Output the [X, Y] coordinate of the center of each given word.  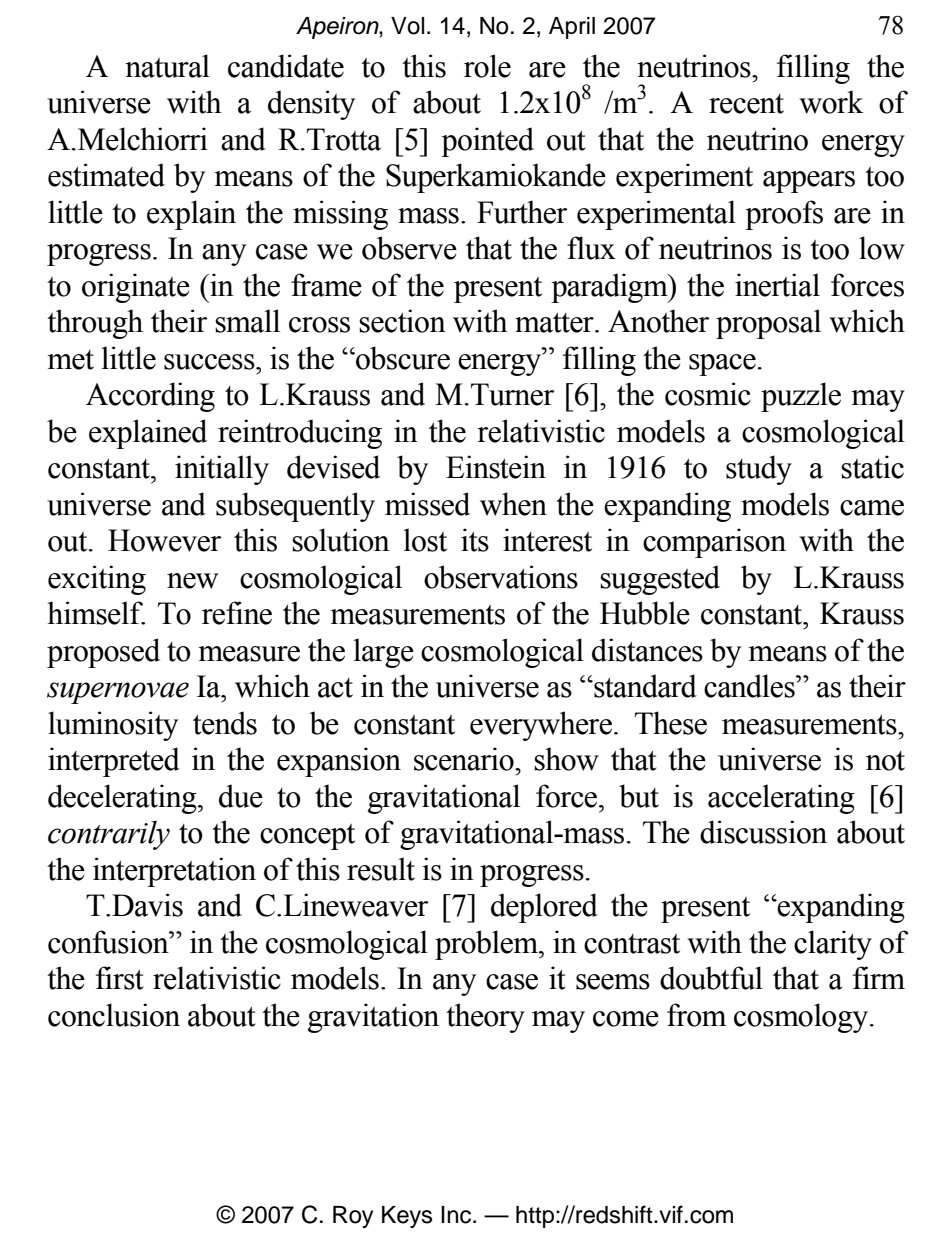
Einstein [496, 467]
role [487, 66]
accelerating [781, 799]
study [759, 470]
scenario [465, 759]
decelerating [123, 799]
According [150, 397]
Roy [353, 1217]
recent [746, 104]
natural [167, 66]
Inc [457, 1215]
